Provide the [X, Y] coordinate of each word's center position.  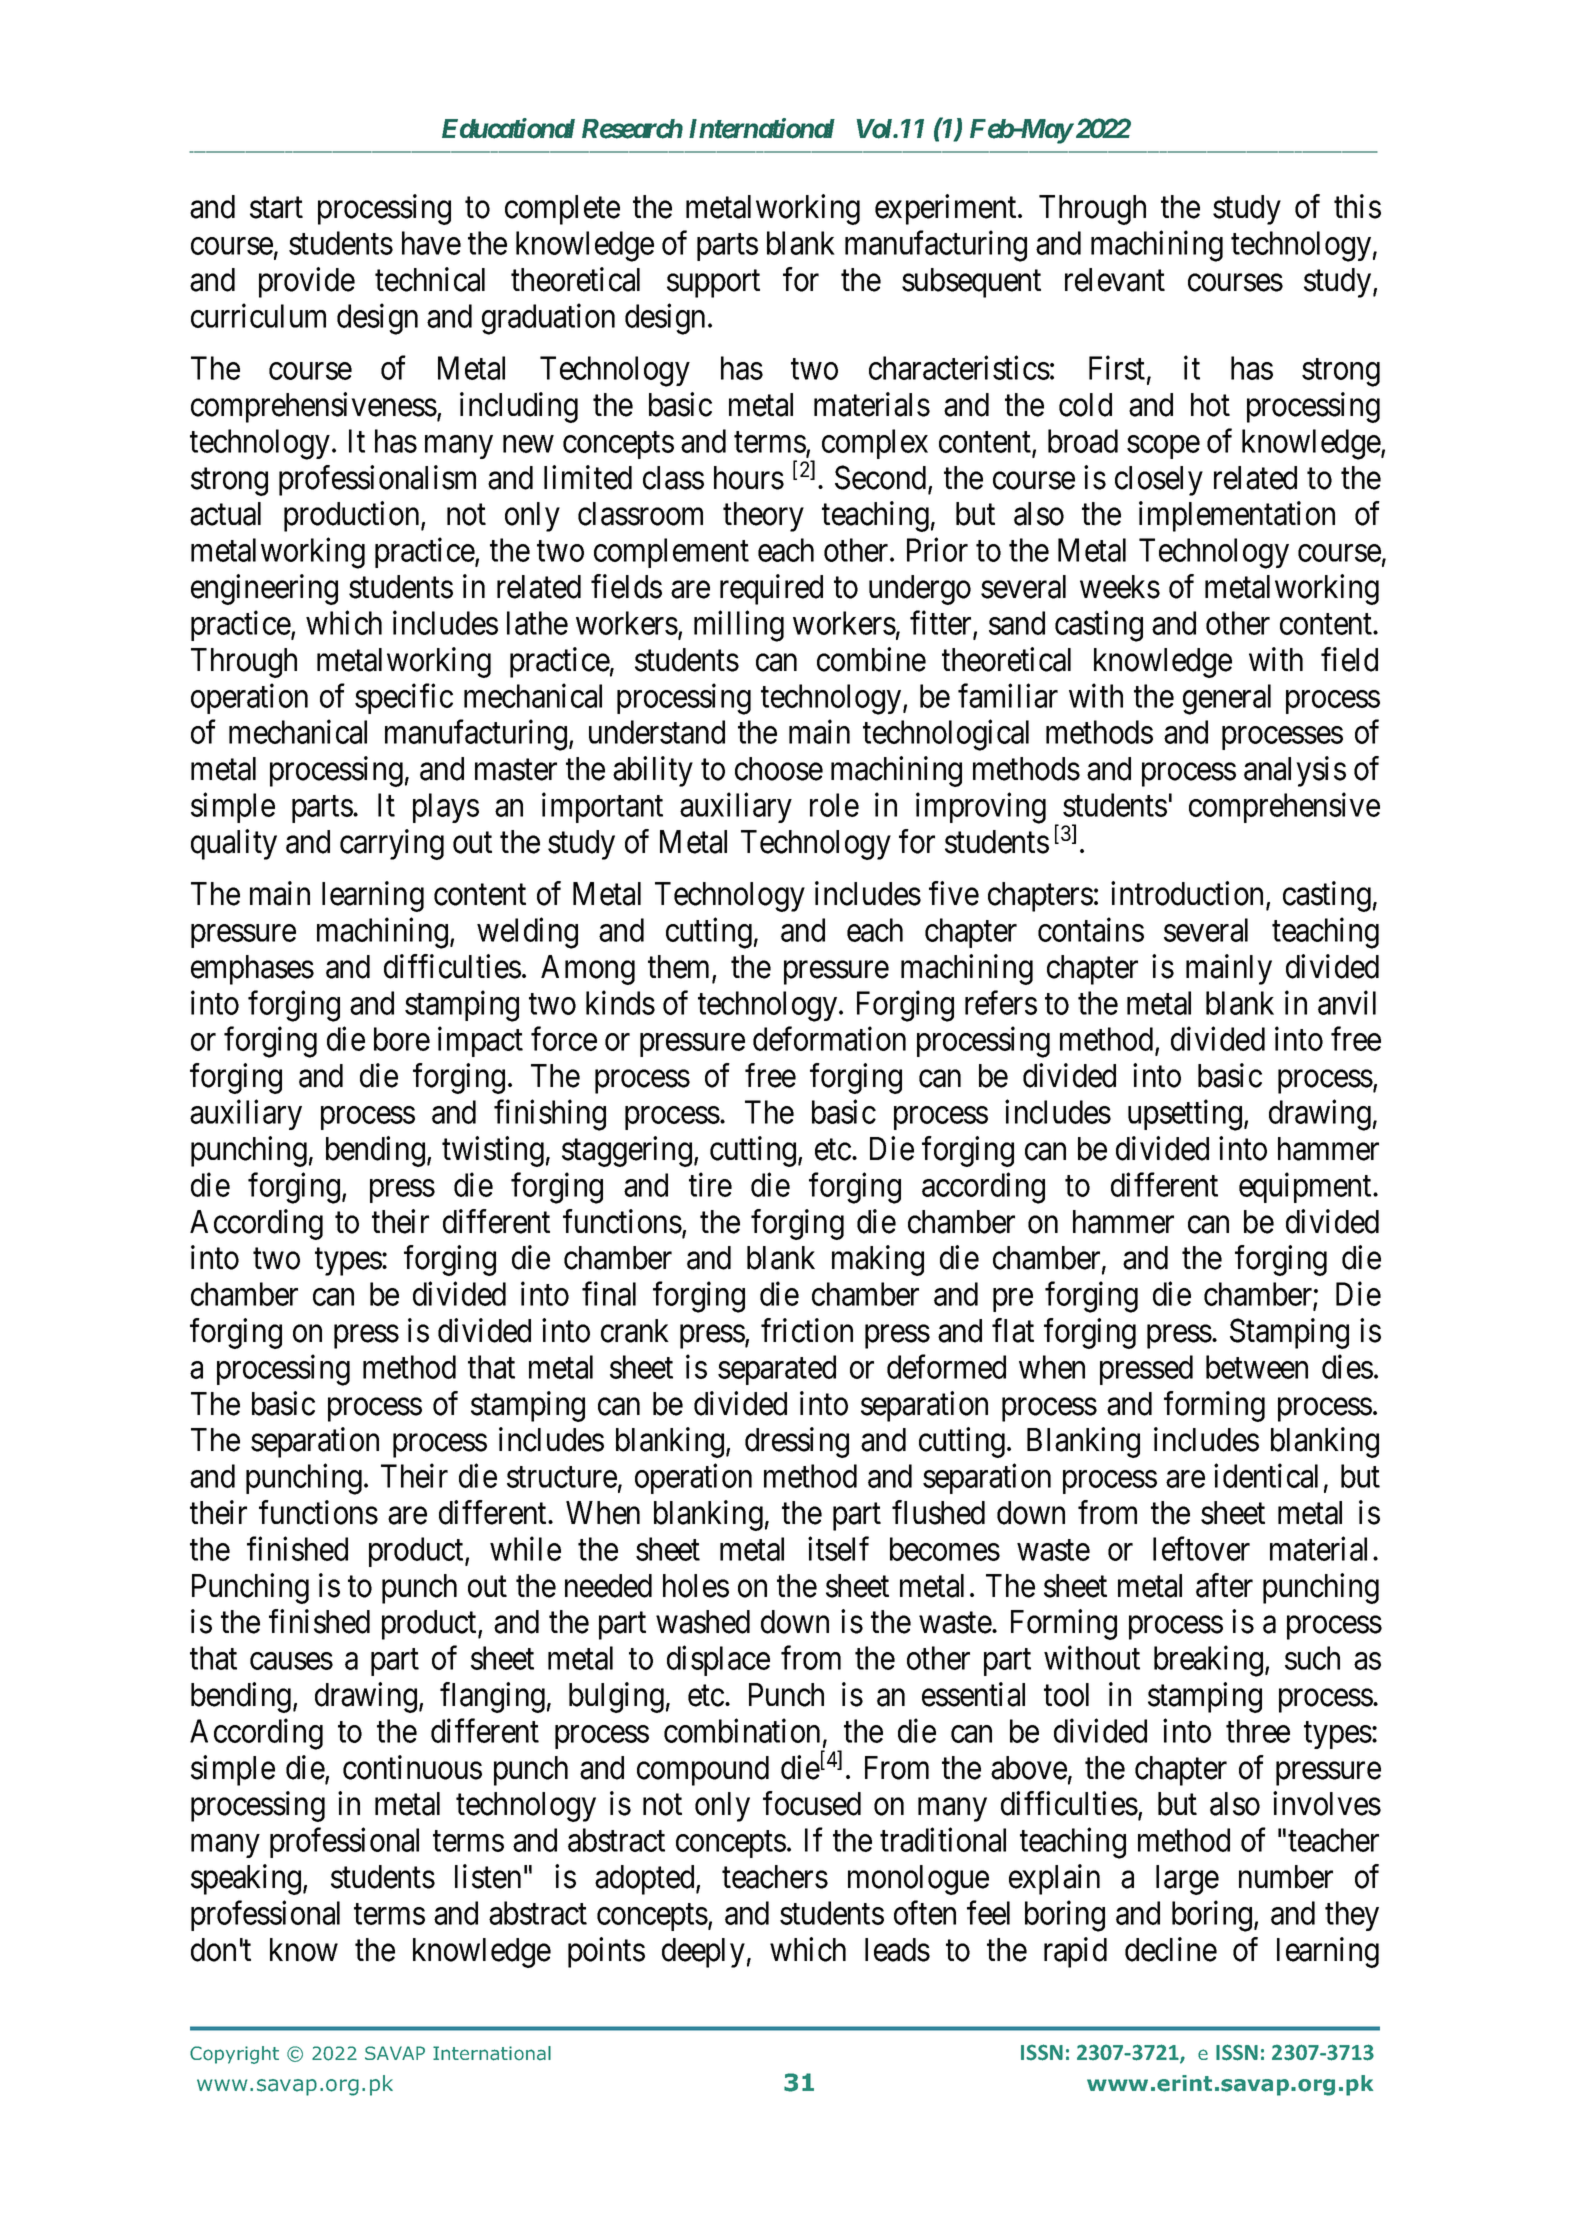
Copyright [234, 2055]
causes [291, 1661]
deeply [703, 1953]
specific [404, 698]
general [1227, 699]
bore [402, 1039]
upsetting [1186, 1115]
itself [838, 1549]
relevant [1115, 280]
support [713, 284]
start [276, 208]
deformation [829, 1039]
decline [1171, 1949]
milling [739, 626]
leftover [1201, 1549]
